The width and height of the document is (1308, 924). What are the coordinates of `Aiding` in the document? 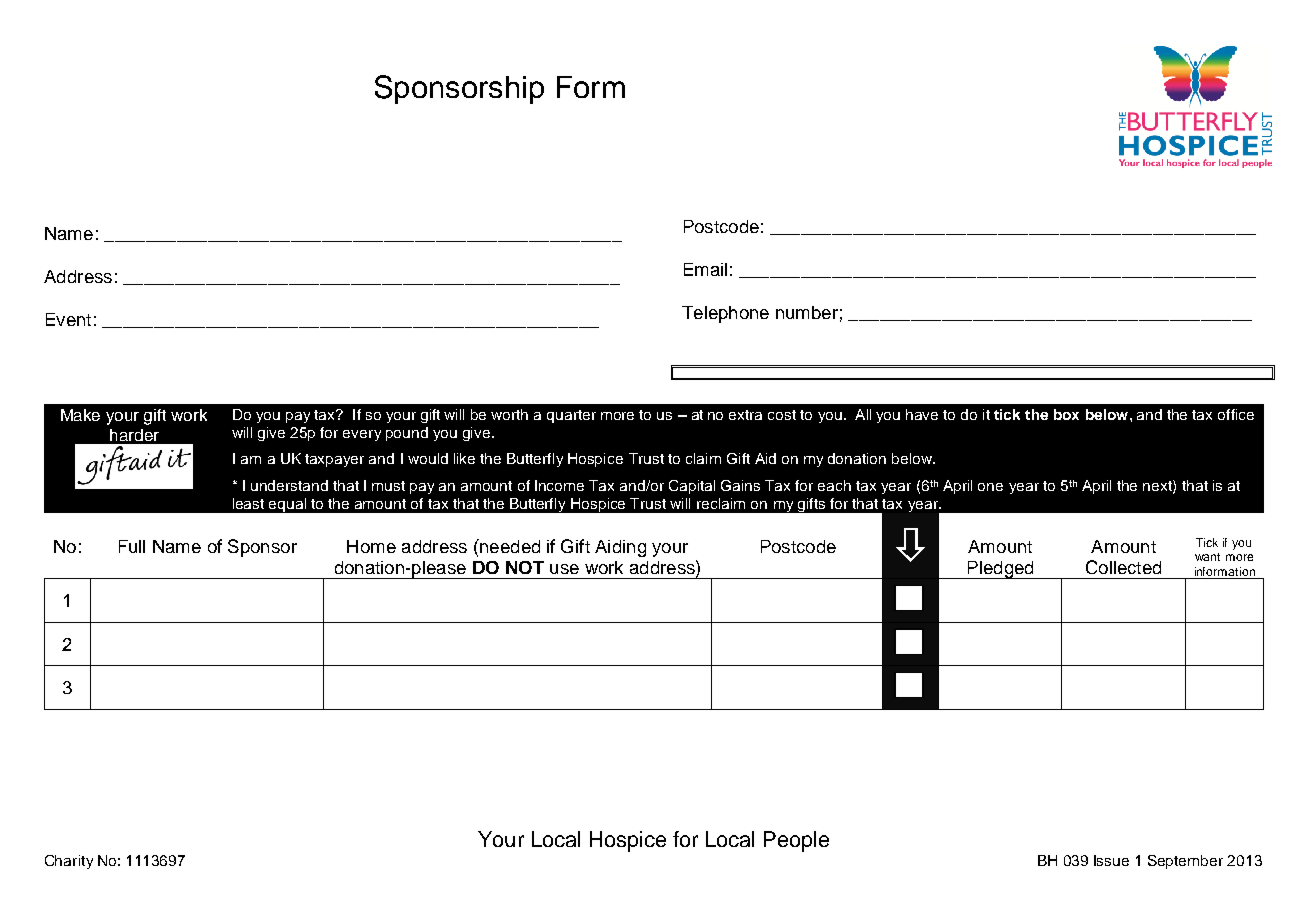 It's located at (620, 548).
